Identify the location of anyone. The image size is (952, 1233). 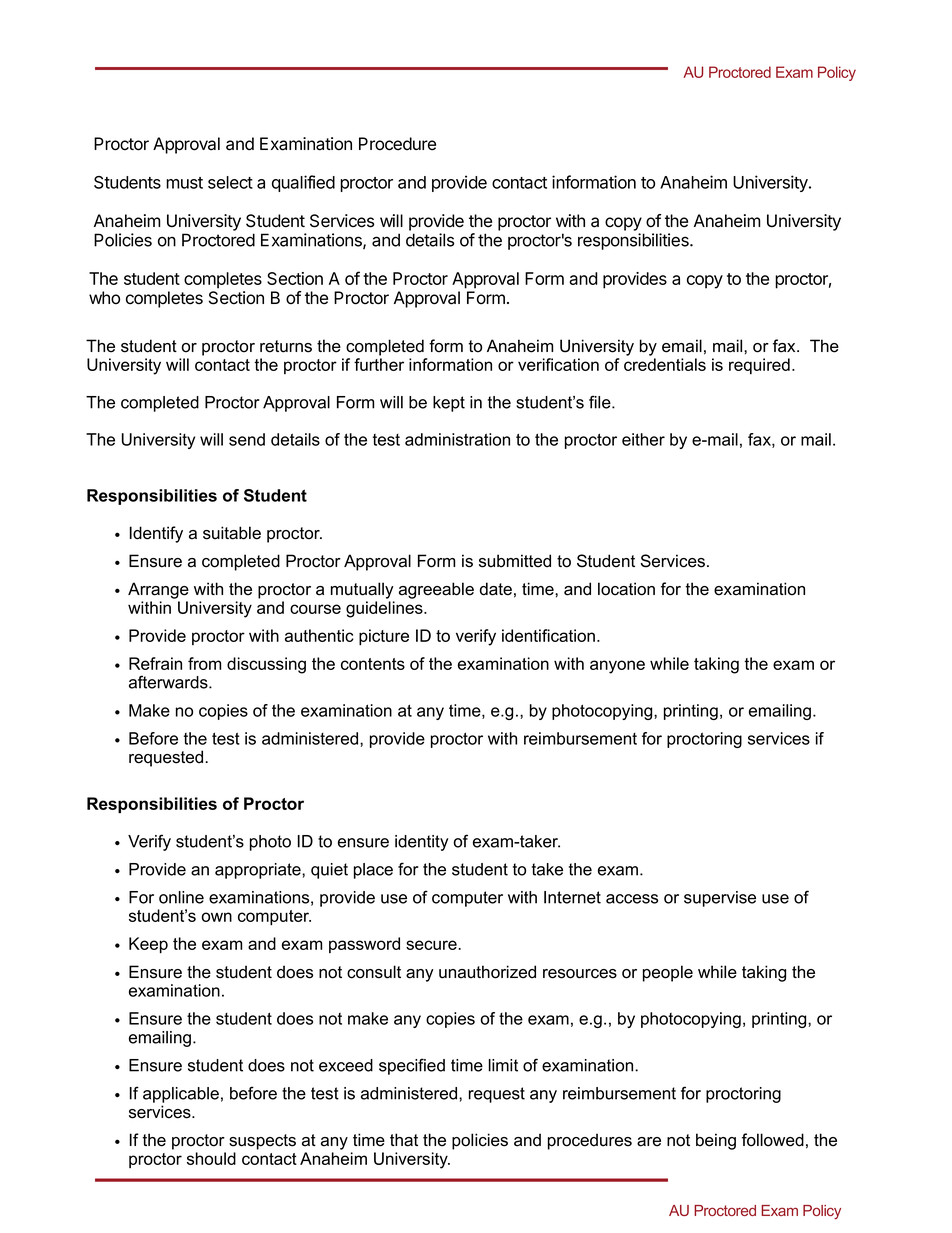
(617, 667).
